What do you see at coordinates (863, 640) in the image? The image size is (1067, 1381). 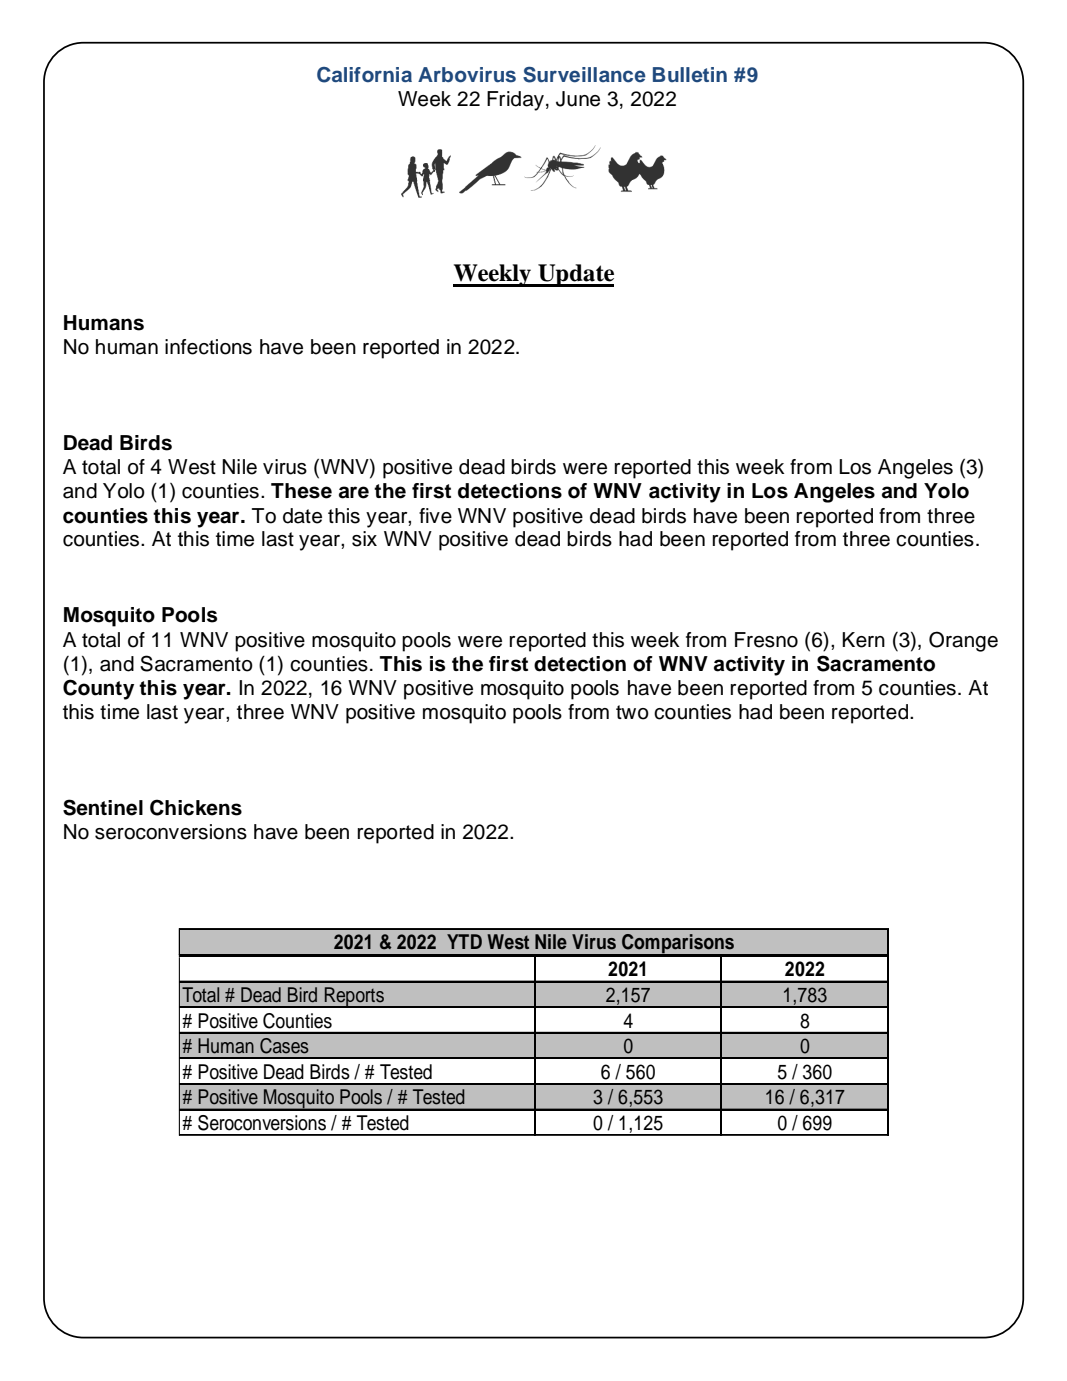 I see `Kern` at bounding box center [863, 640].
